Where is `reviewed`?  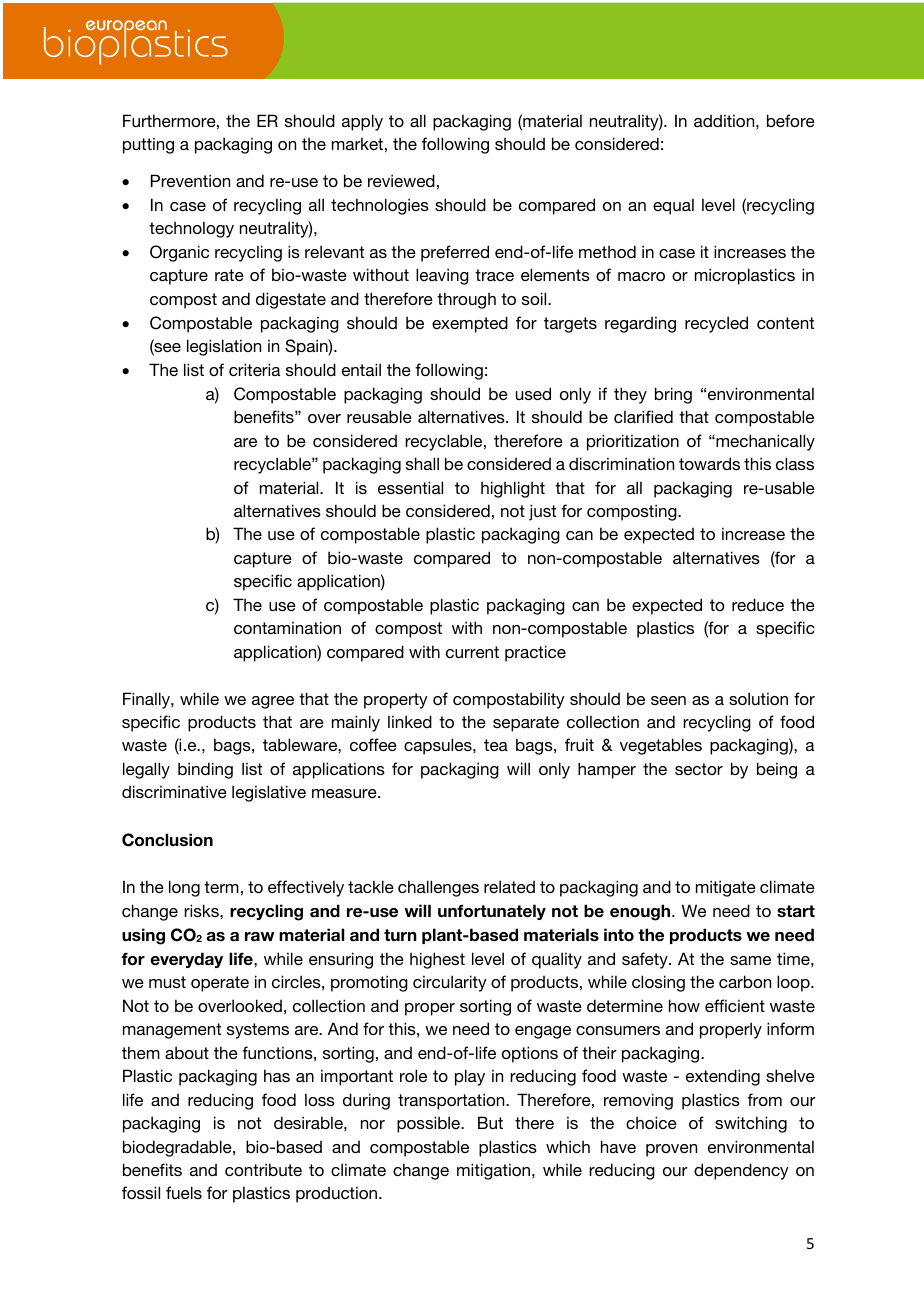 reviewed is located at coordinates (401, 180).
